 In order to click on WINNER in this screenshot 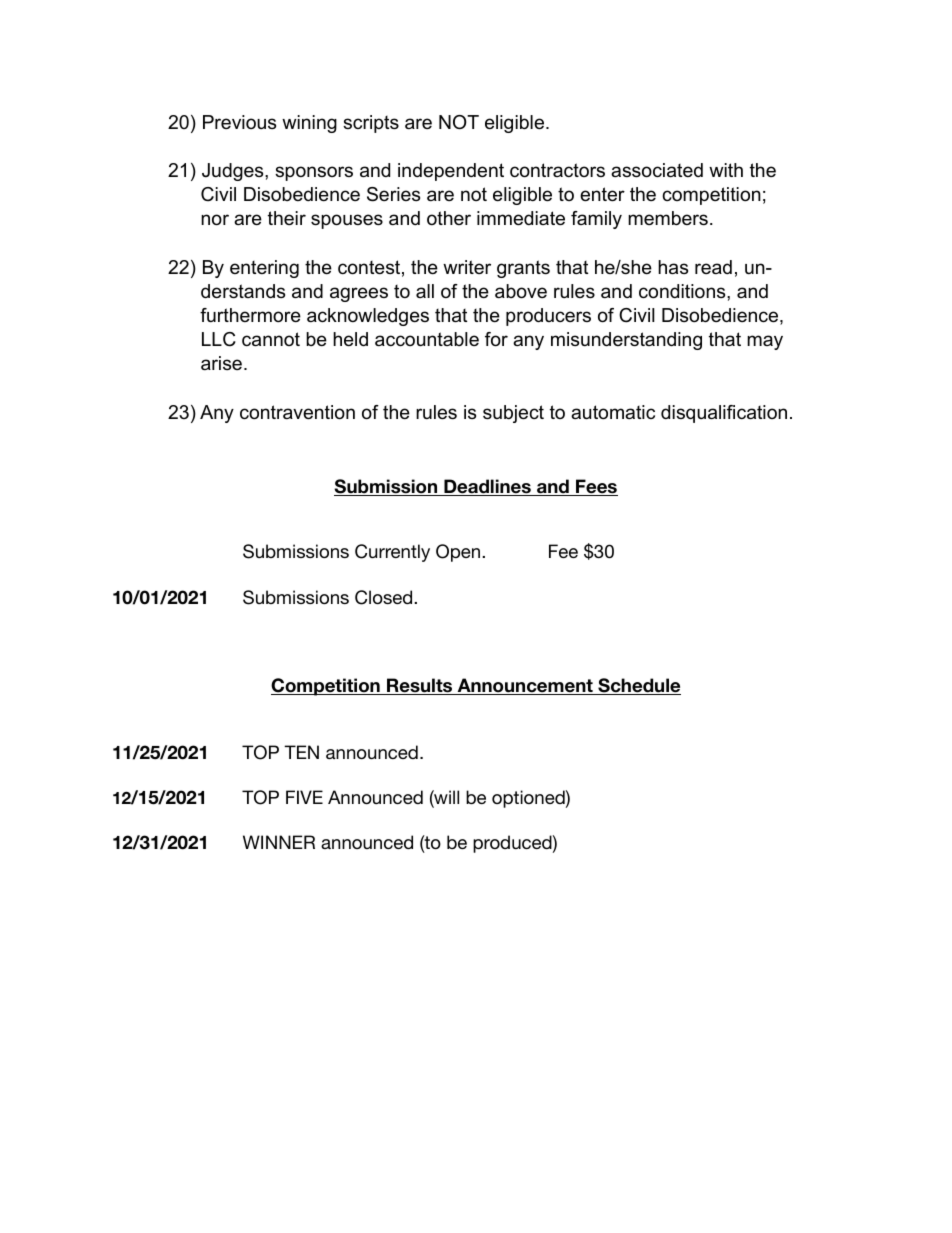, I will do `click(279, 842)`.
